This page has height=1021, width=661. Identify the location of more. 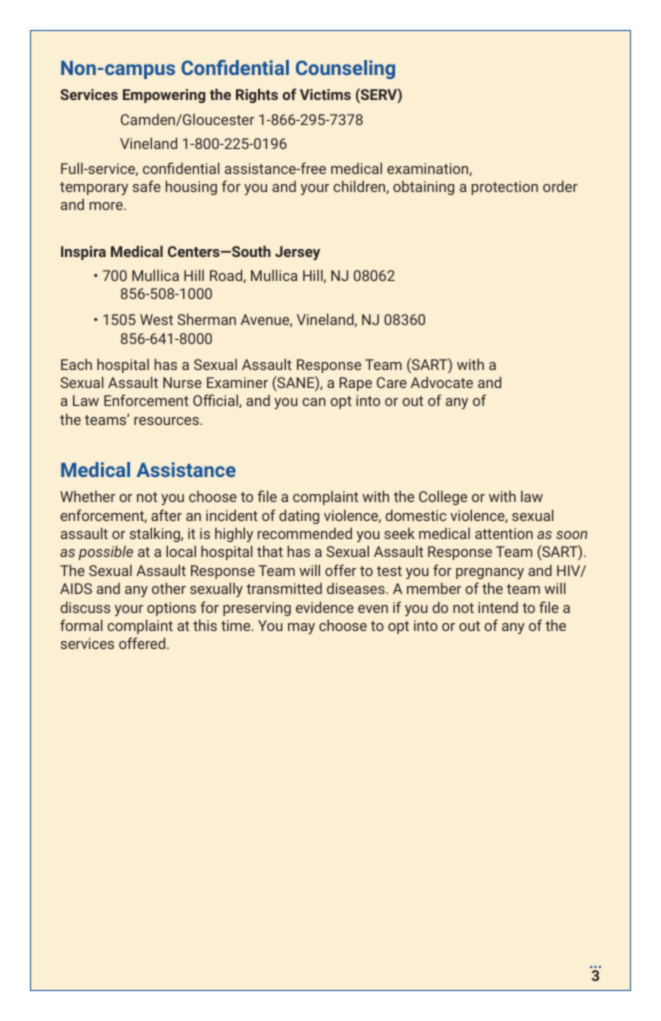
(107, 206).
